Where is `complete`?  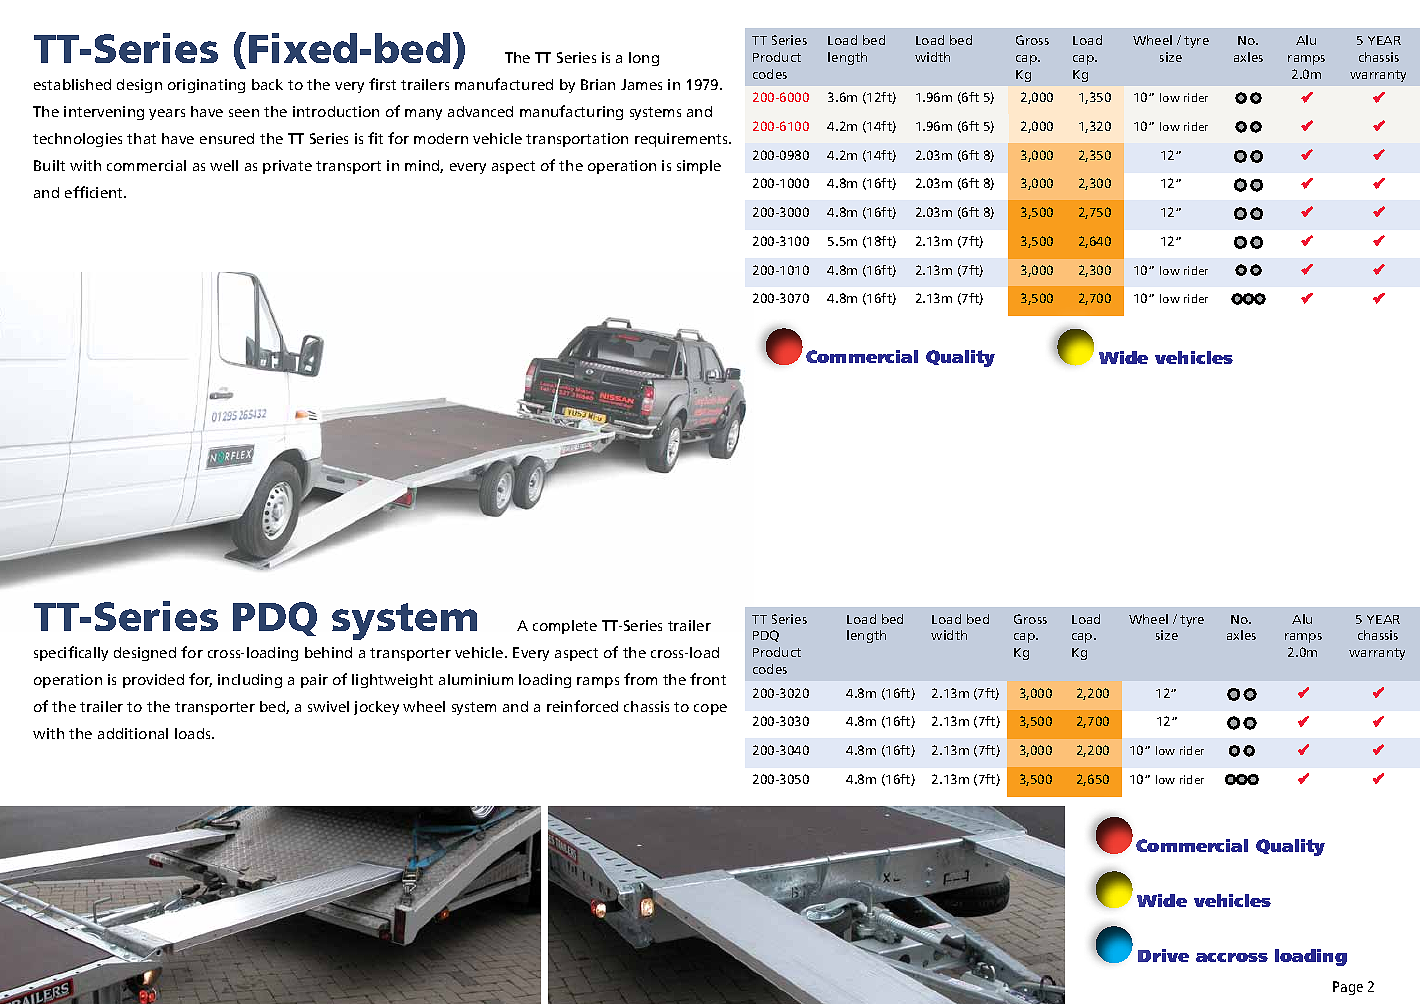 complete is located at coordinates (565, 627).
